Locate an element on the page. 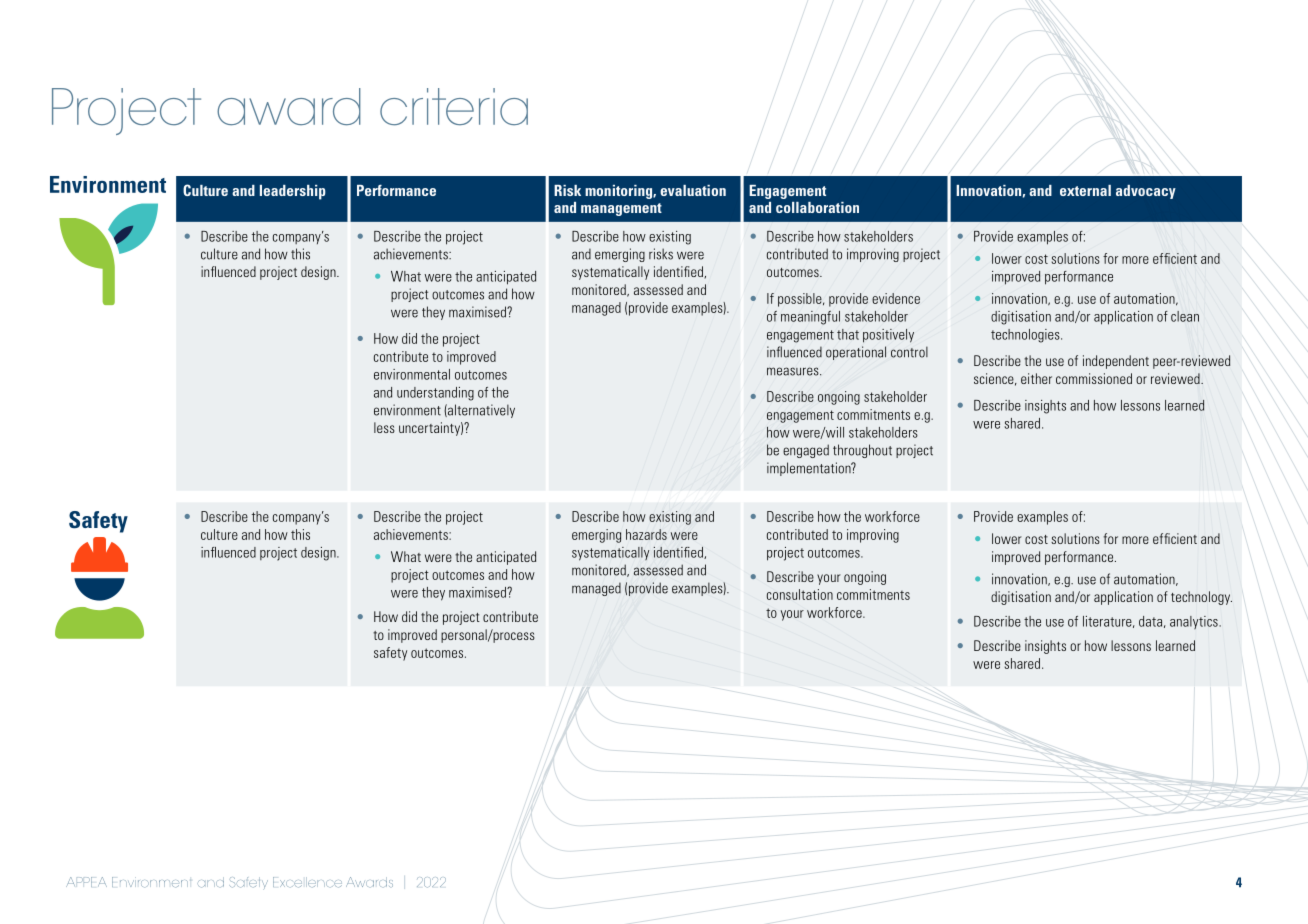 The image size is (1308, 924). hazards is located at coordinates (646, 534).
